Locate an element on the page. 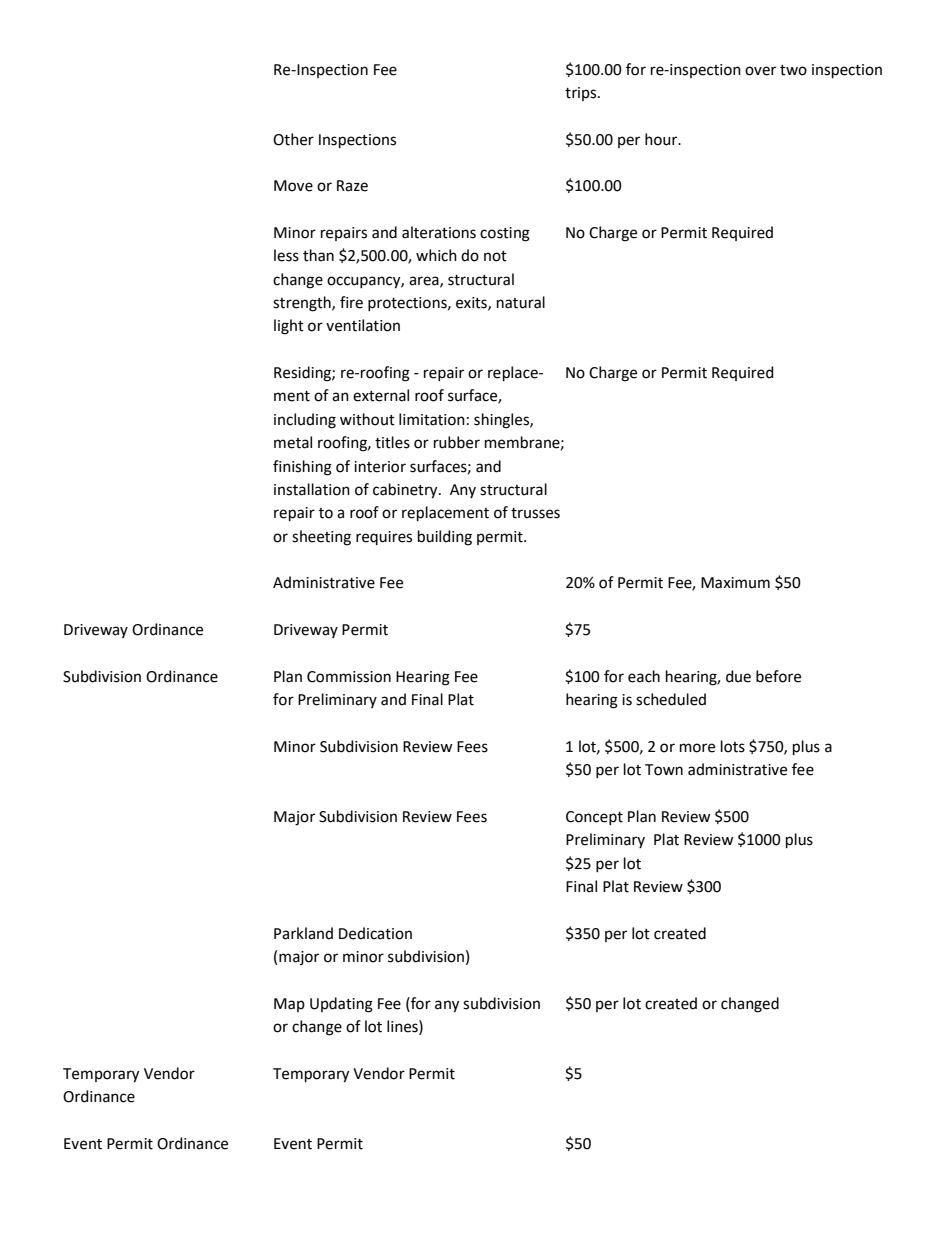 Image resolution: width=952 pixels, height=1233 pixels. over is located at coordinates (760, 71).
